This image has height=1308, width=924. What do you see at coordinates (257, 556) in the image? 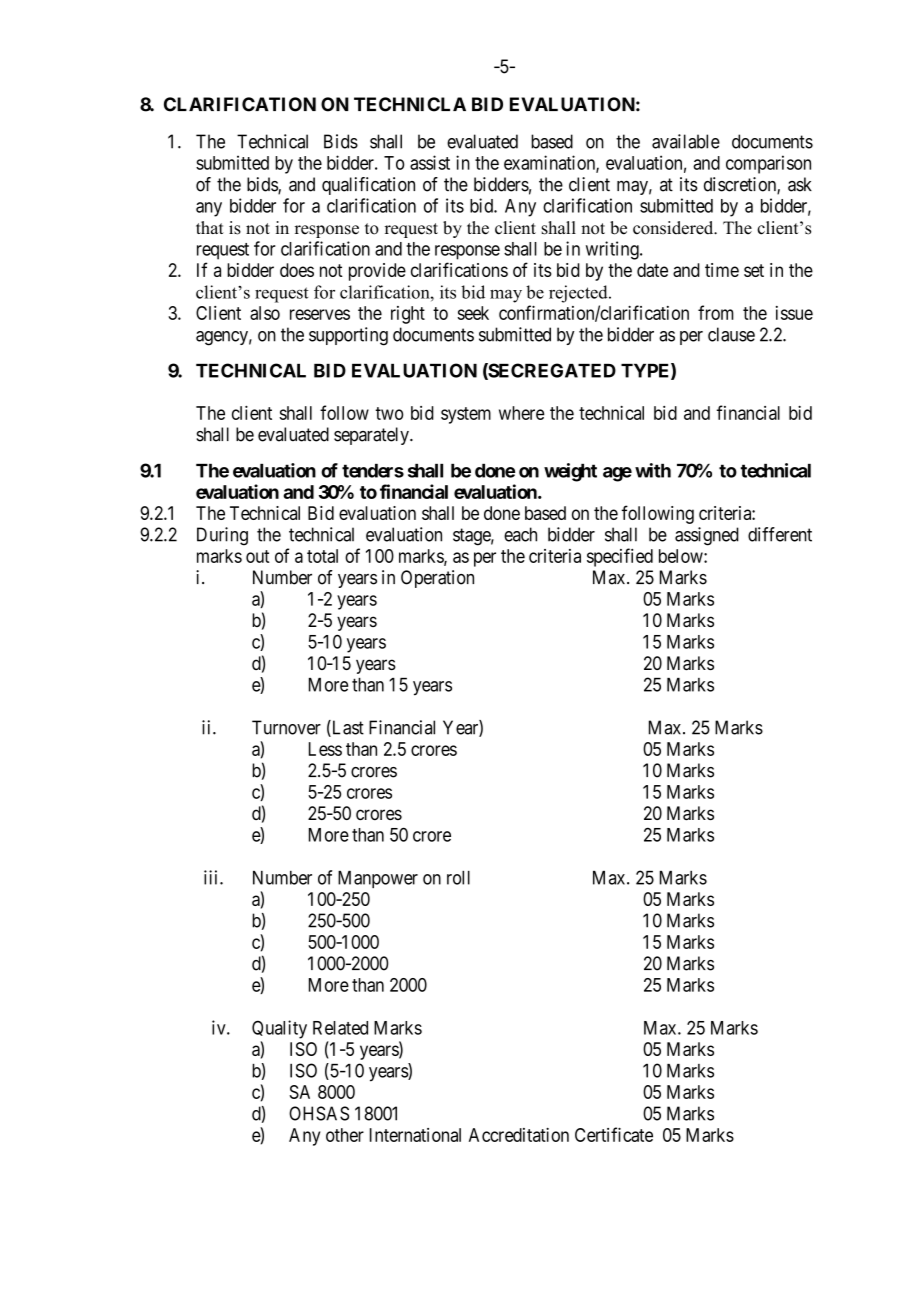
I see `out` at bounding box center [257, 556].
